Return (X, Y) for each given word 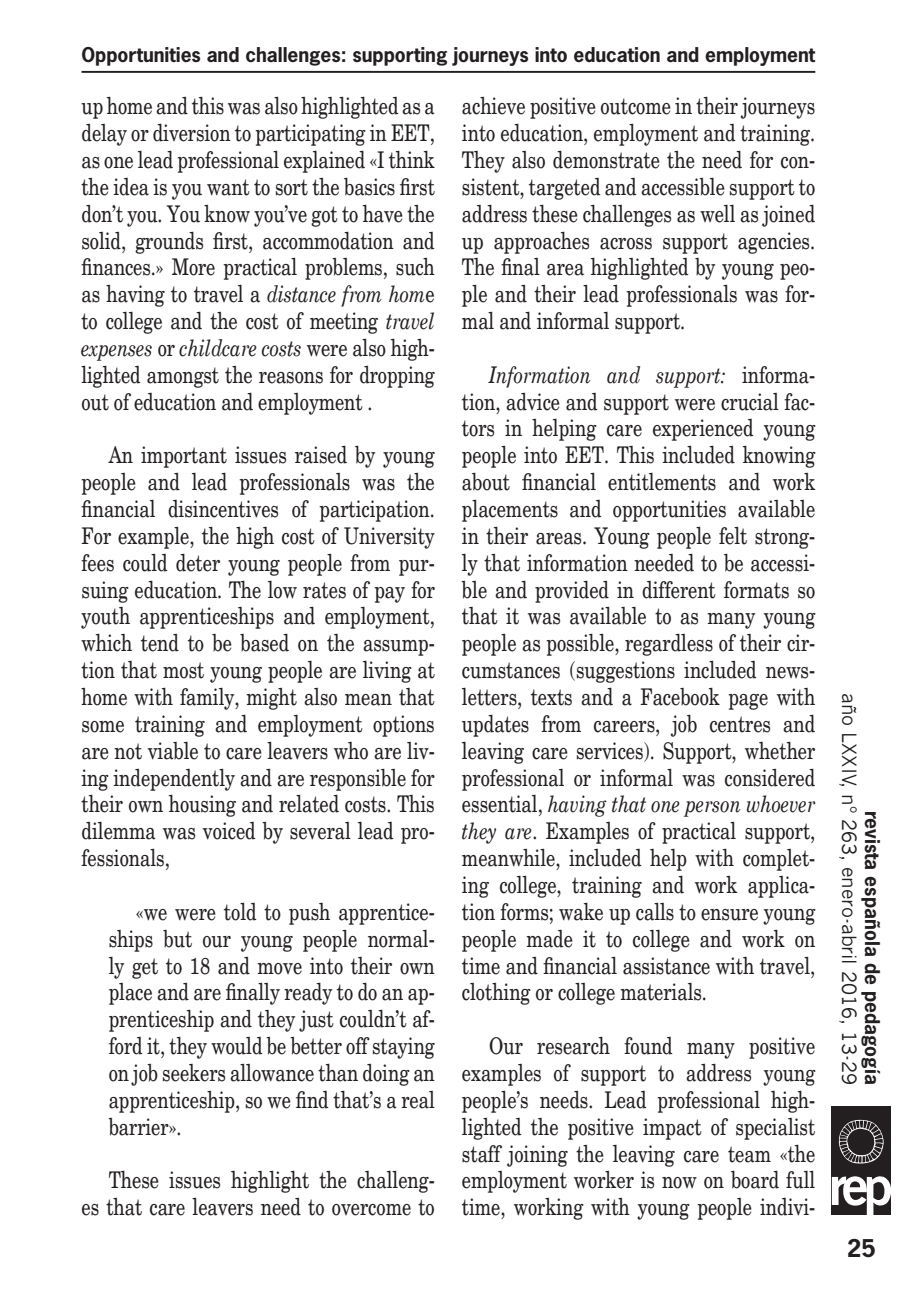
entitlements (662, 482)
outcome (636, 106)
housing (202, 806)
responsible (358, 780)
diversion (192, 133)
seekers (194, 1073)
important (184, 457)
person (712, 809)
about (486, 482)
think (412, 160)
